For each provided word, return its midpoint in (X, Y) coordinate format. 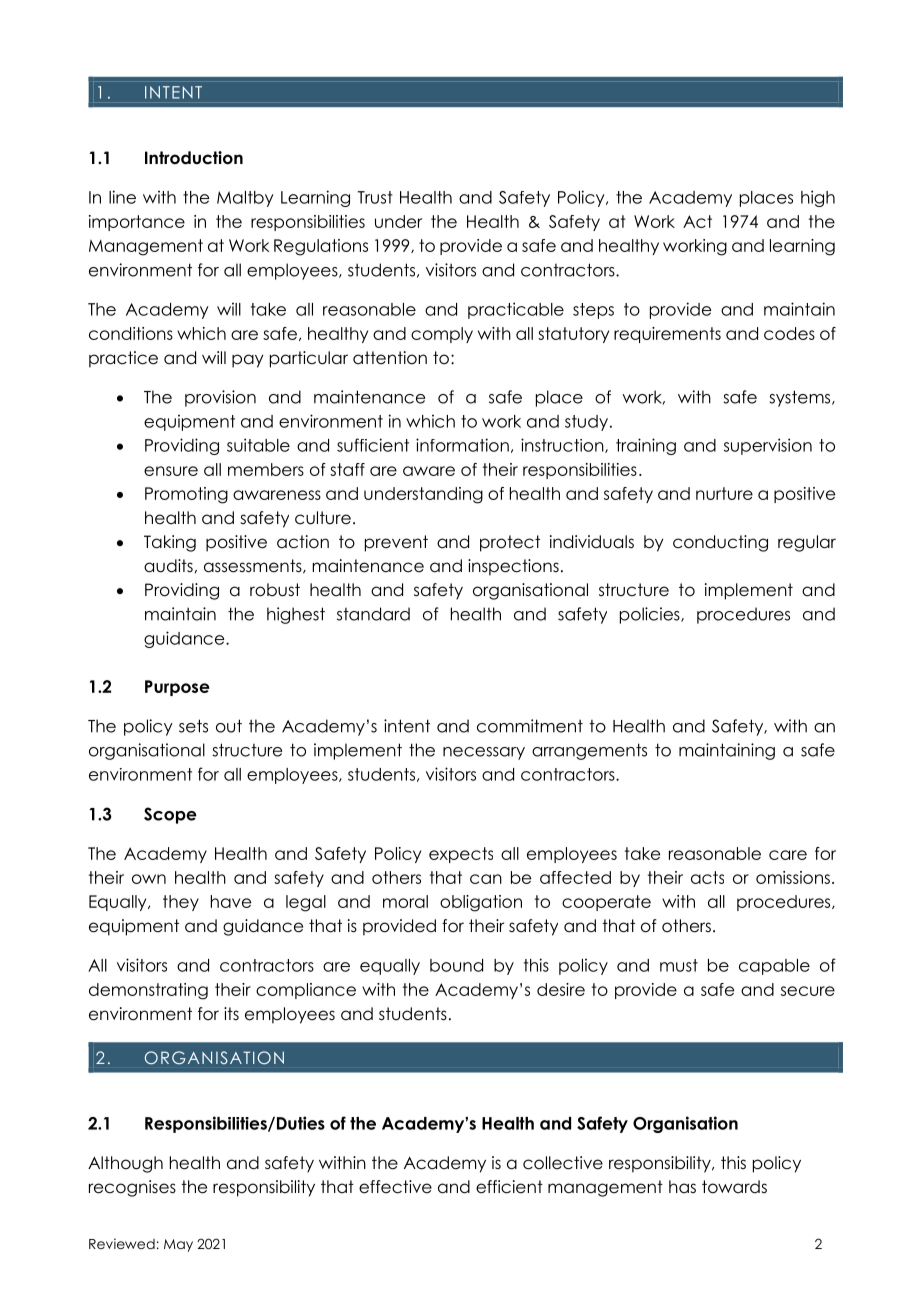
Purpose (177, 688)
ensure (171, 471)
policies (651, 615)
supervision (768, 446)
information (462, 445)
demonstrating (148, 991)
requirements (667, 335)
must (679, 965)
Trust (375, 197)
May (178, 1245)
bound (456, 965)
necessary (484, 753)
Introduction (194, 158)
